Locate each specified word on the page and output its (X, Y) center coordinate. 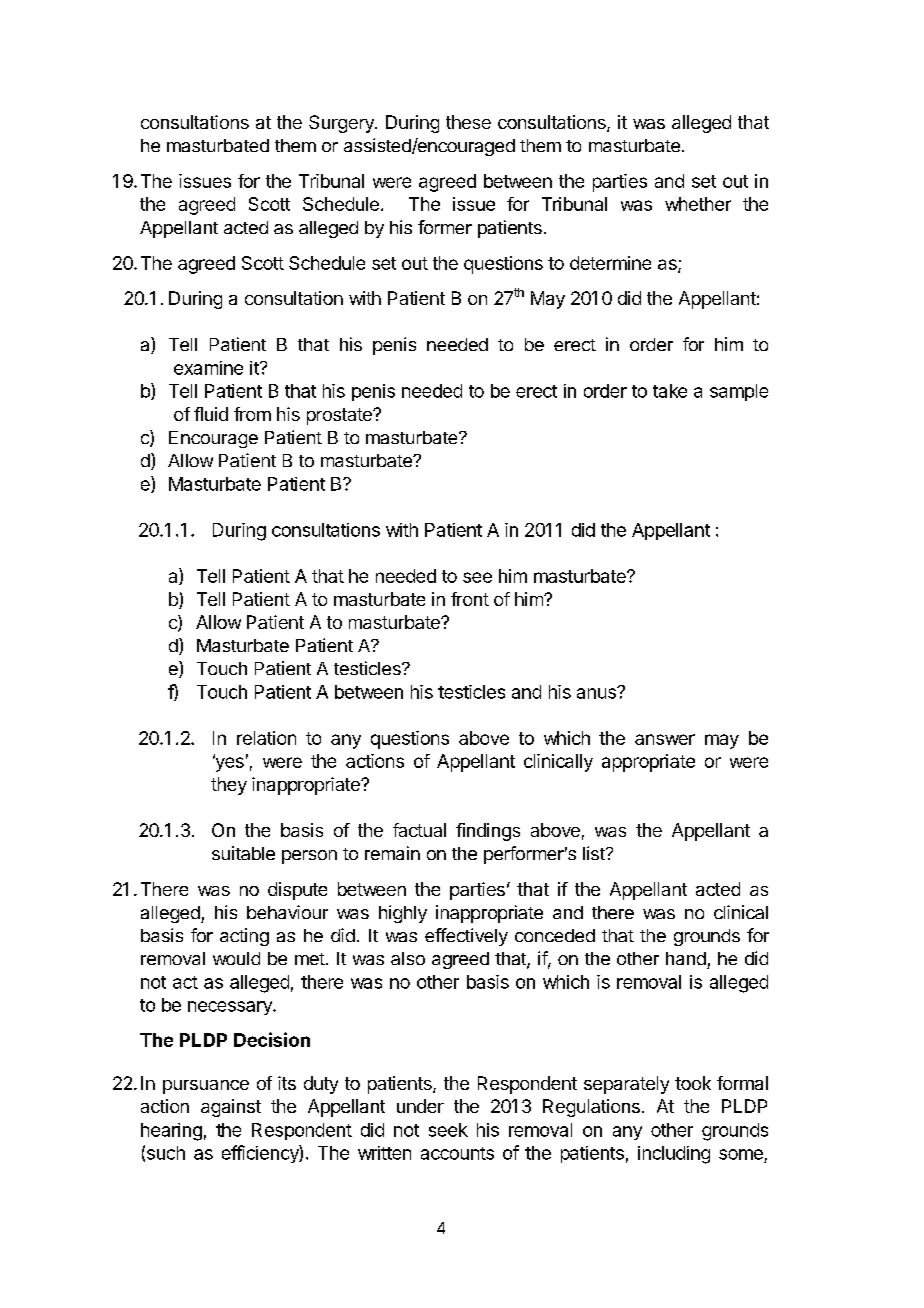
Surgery (342, 124)
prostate (340, 416)
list (595, 853)
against (231, 1108)
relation (266, 738)
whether (698, 204)
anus (597, 693)
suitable (243, 853)
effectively (466, 937)
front (470, 599)
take (670, 391)
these (468, 122)
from (252, 414)
